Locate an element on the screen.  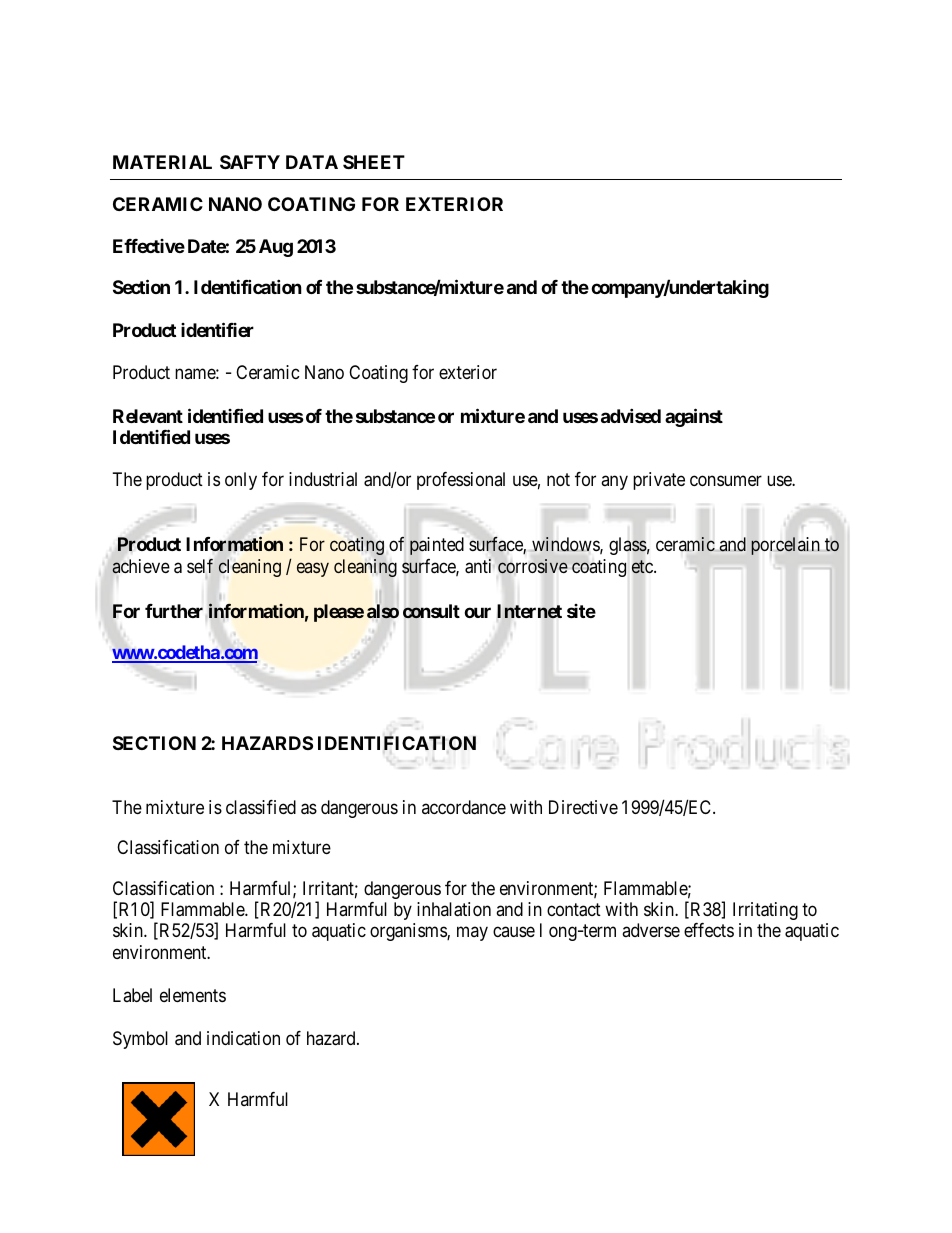
accordance is located at coordinates (464, 807).
